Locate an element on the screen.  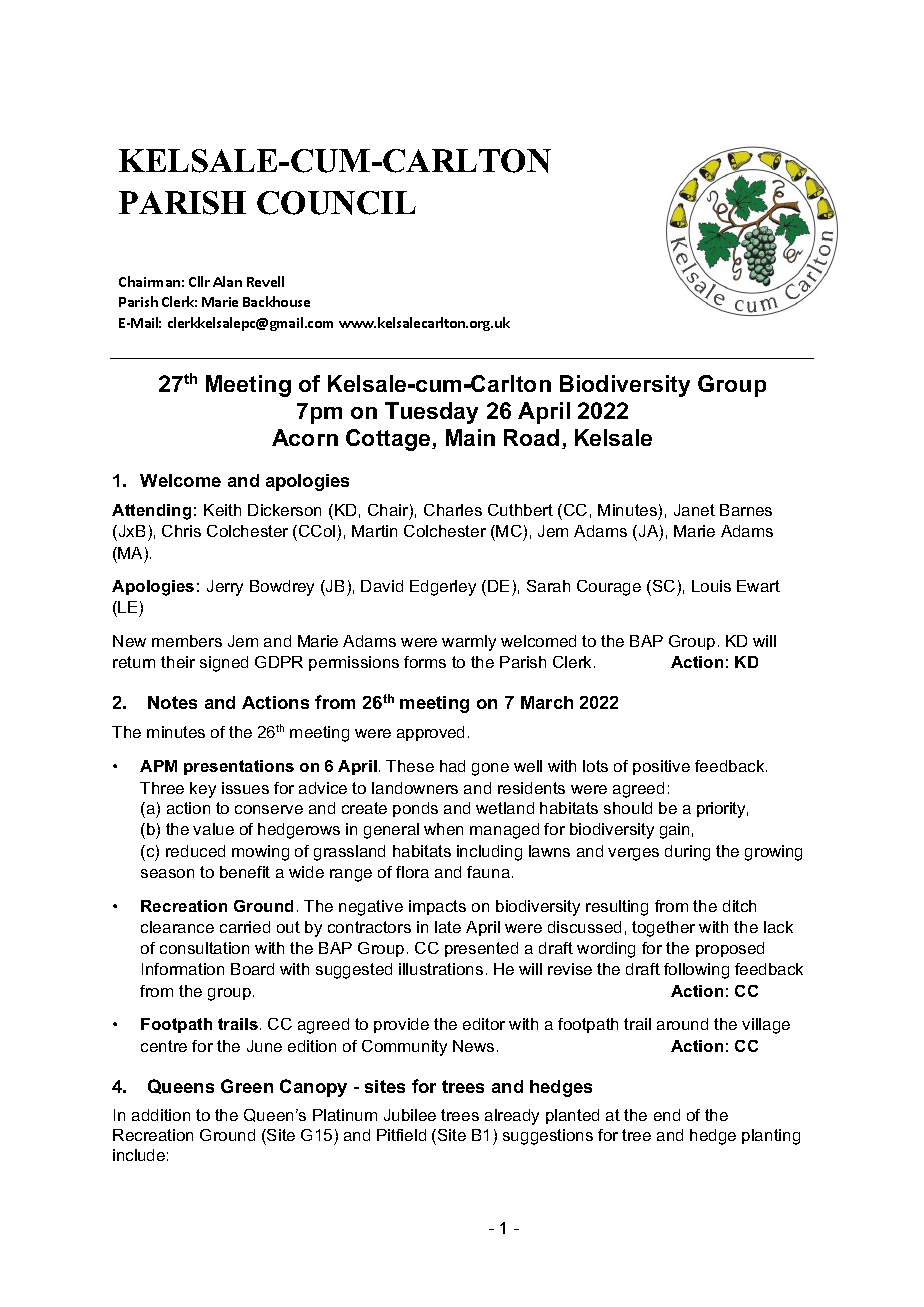
COUNCIL is located at coordinates (336, 203).
